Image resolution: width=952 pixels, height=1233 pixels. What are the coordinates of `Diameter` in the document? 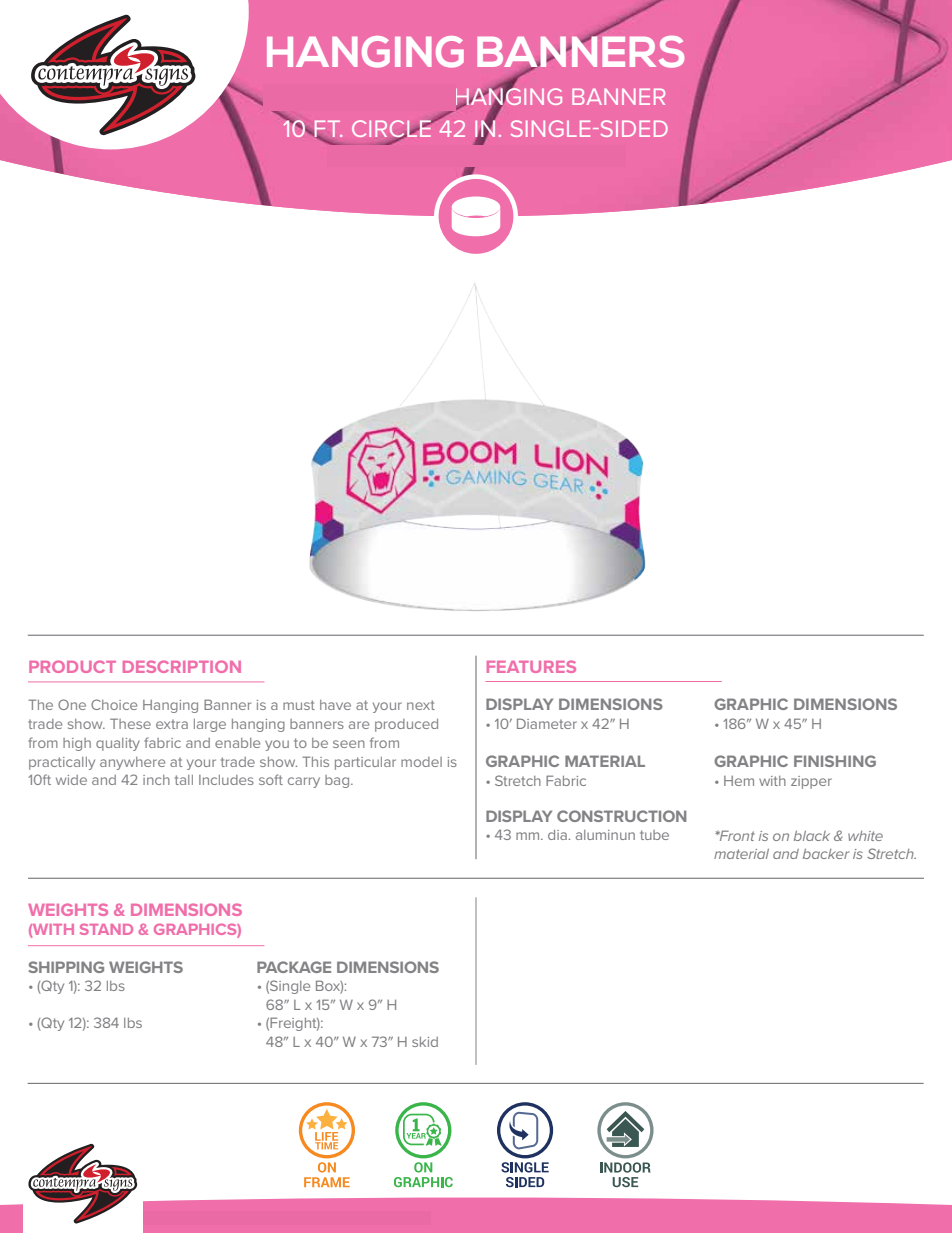 It's located at (547, 723).
